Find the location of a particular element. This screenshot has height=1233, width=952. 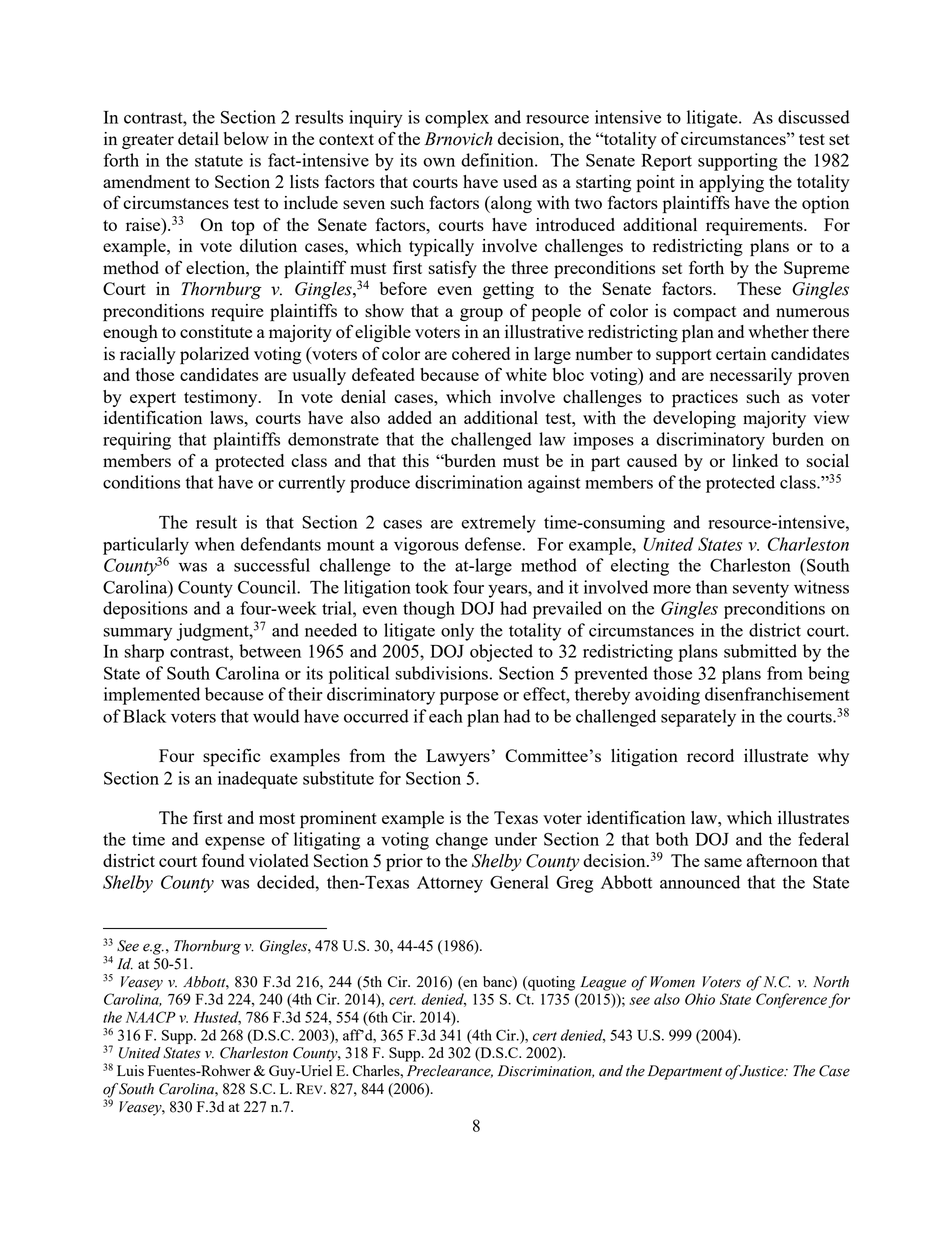

complex is located at coordinates (457, 119).
